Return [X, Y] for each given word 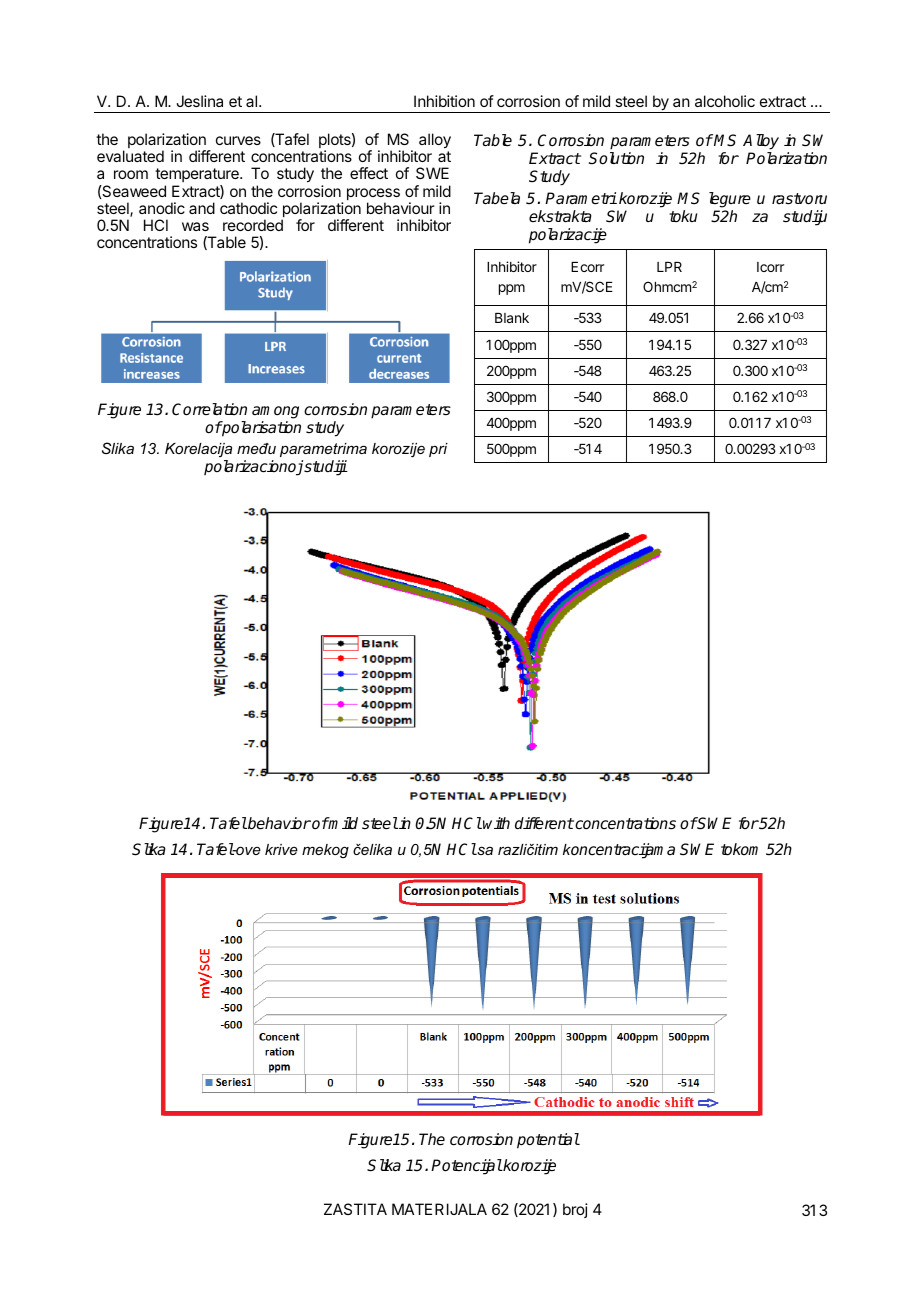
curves [238, 140]
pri [438, 450]
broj [575, 1210]
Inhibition [444, 101]
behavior [278, 823]
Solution [616, 158]
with [496, 823]
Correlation [209, 409]
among [275, 412]
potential [548, 1141]
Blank [512, 318]
